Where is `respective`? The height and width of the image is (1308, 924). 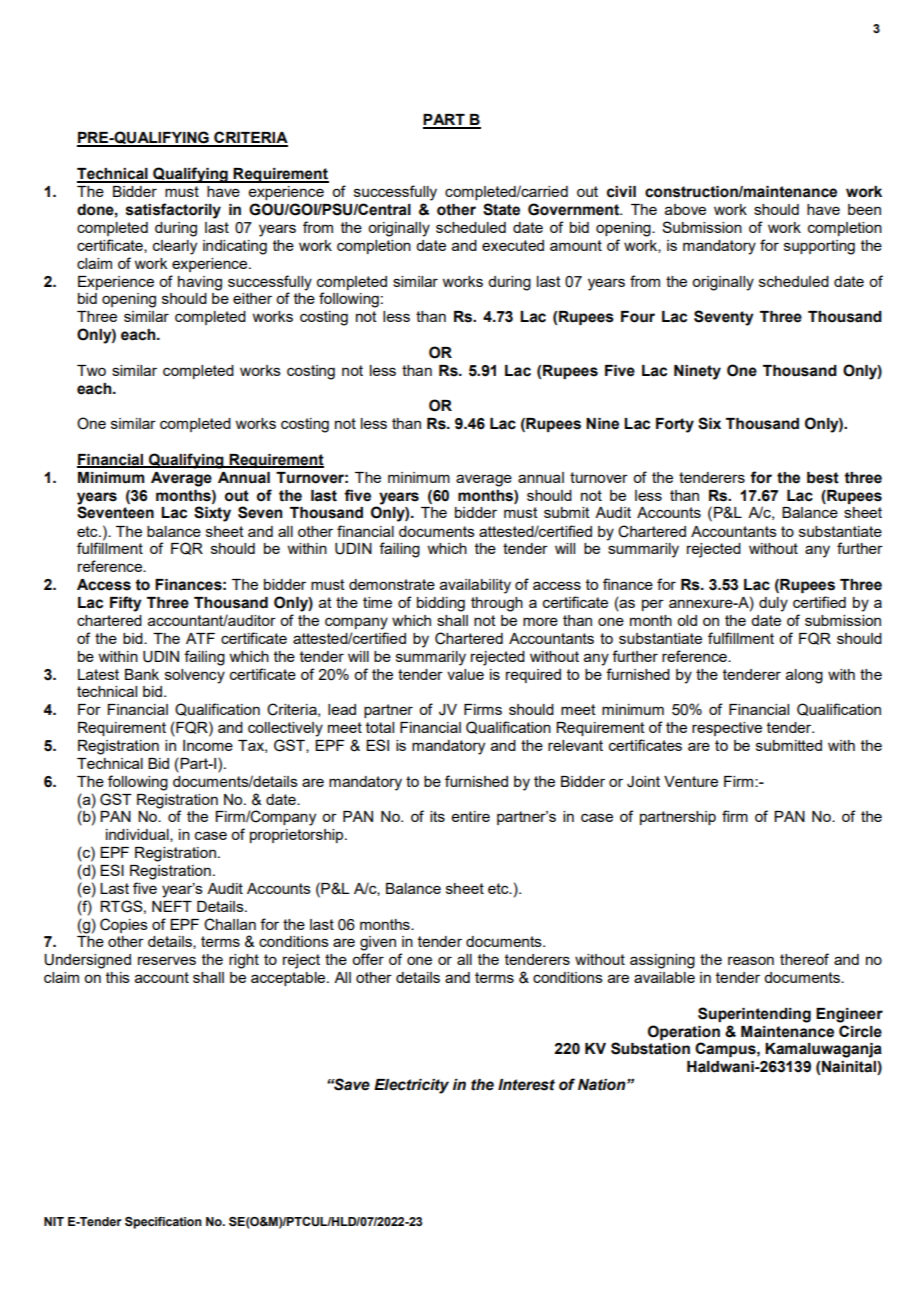 respective is located at coordinates (727, 729).
